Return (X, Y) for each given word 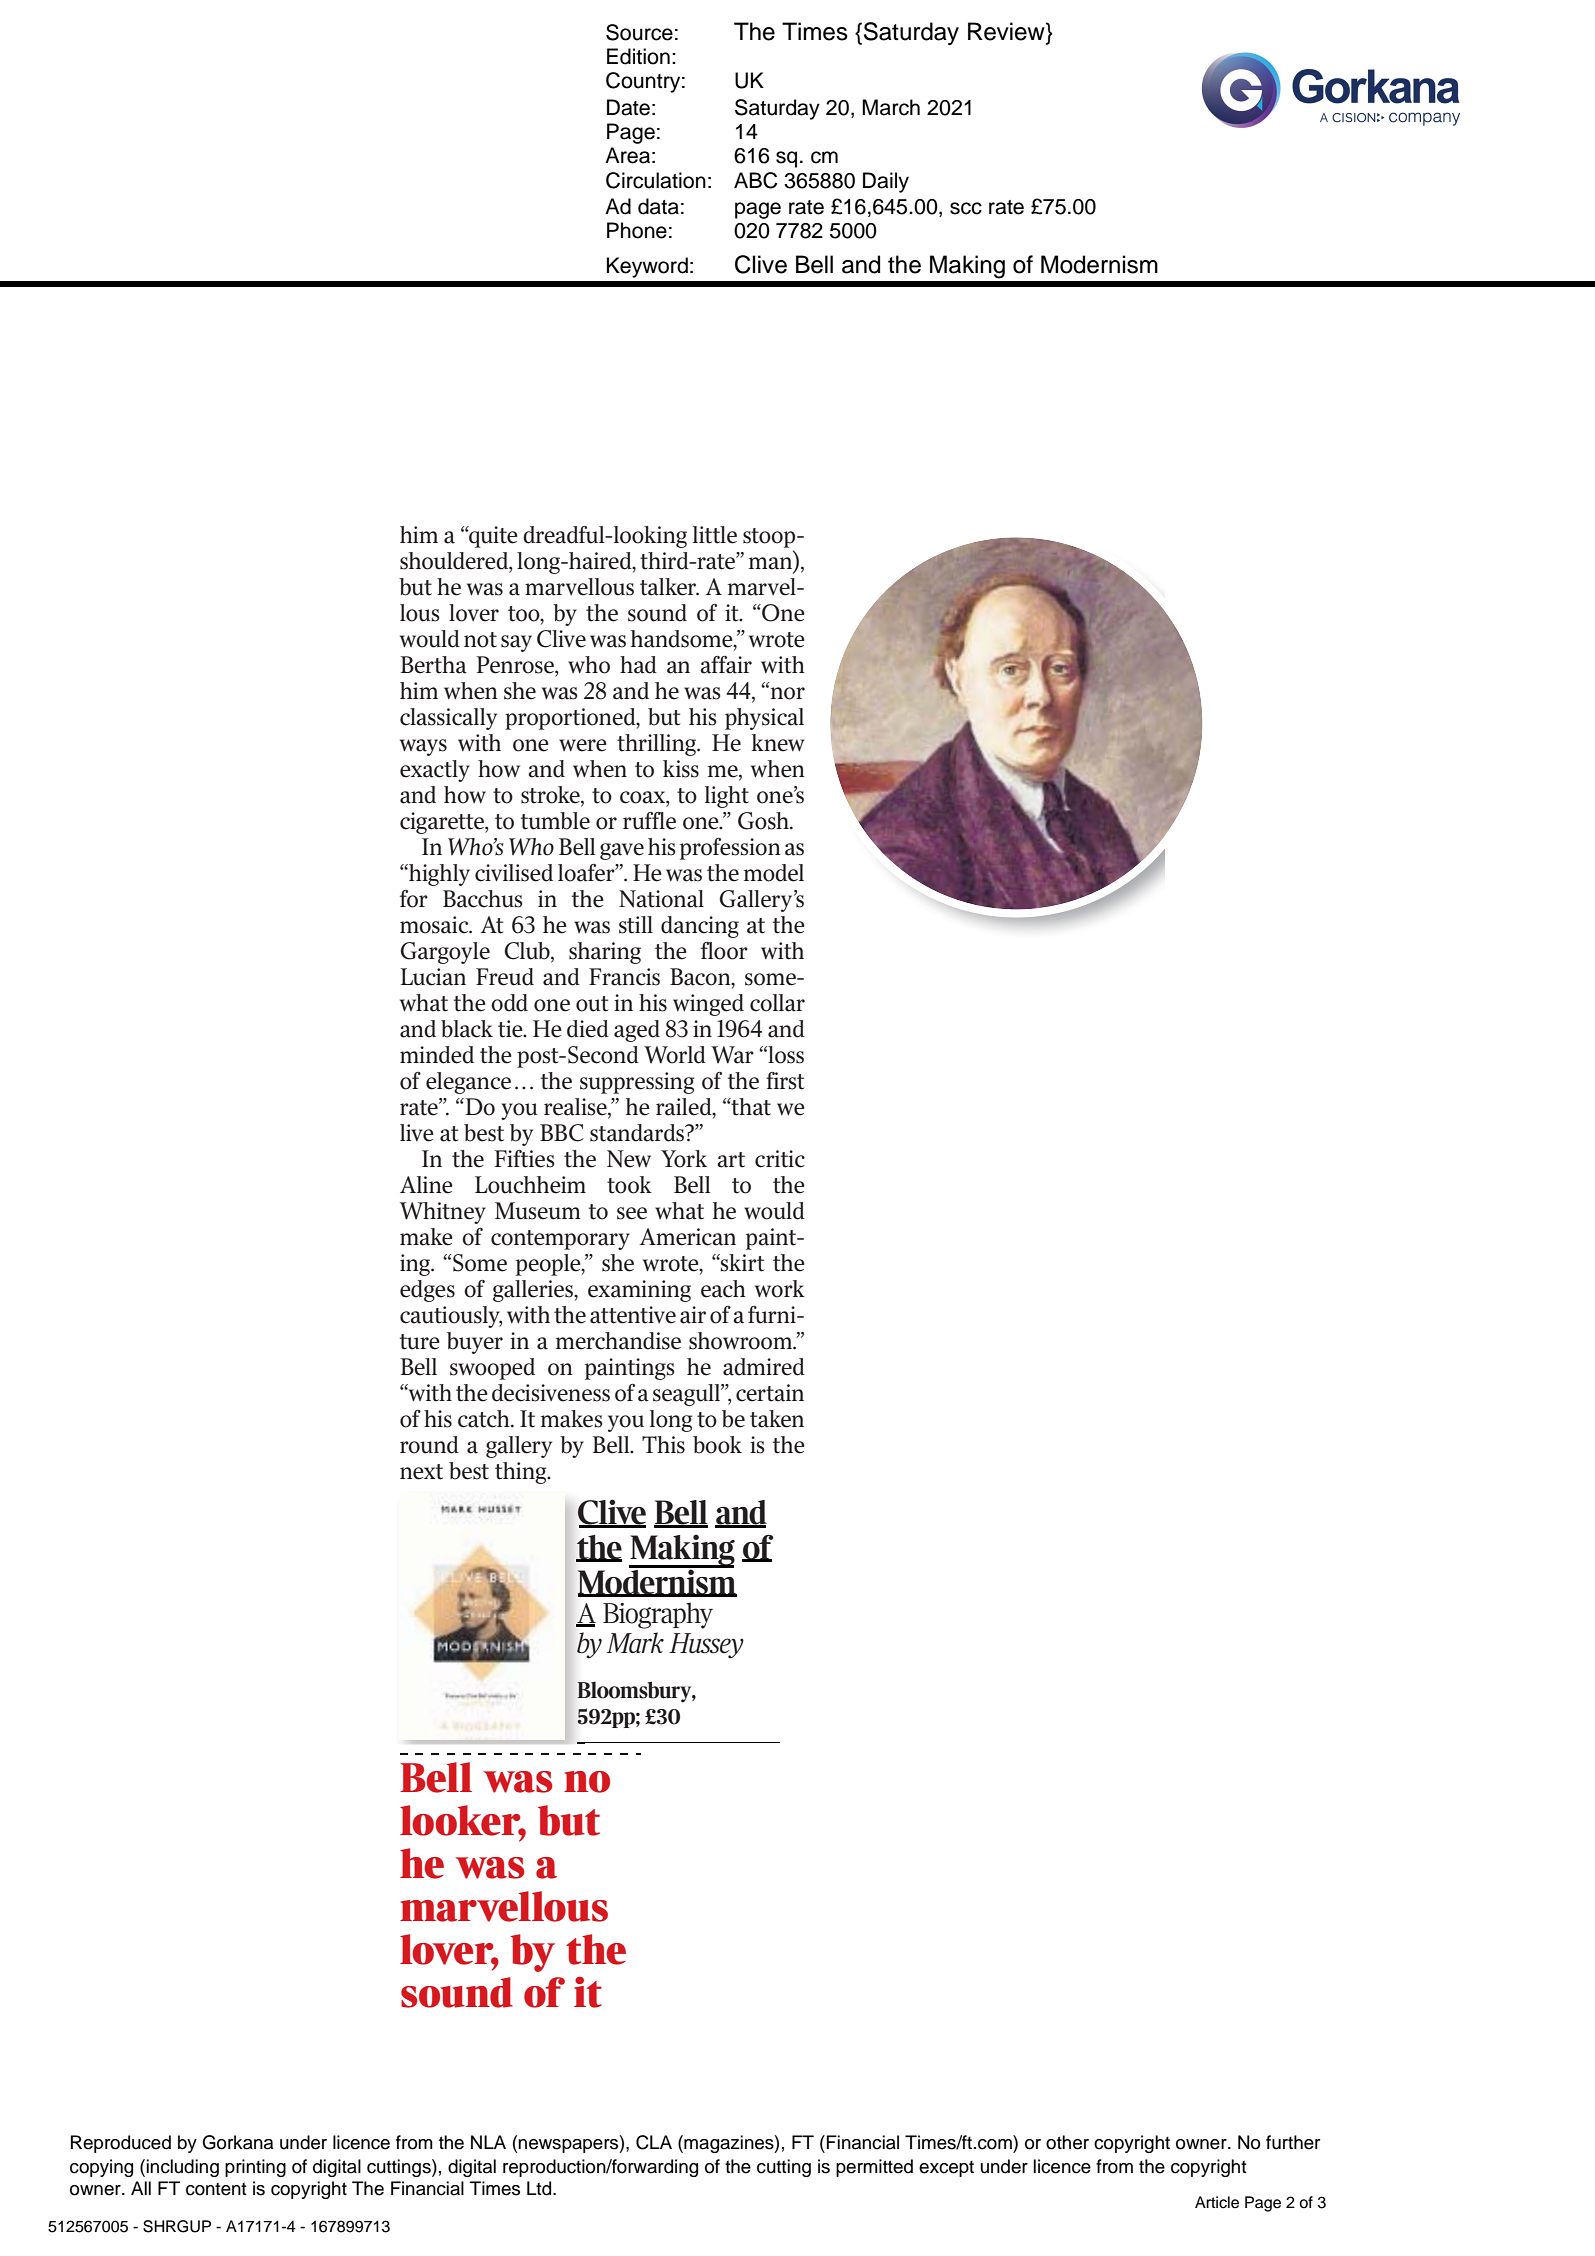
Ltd (540, 2188)
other (1067, 2142)
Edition (638, 56)
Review (1007, 31)
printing (255, 2168)
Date (628, 107)
